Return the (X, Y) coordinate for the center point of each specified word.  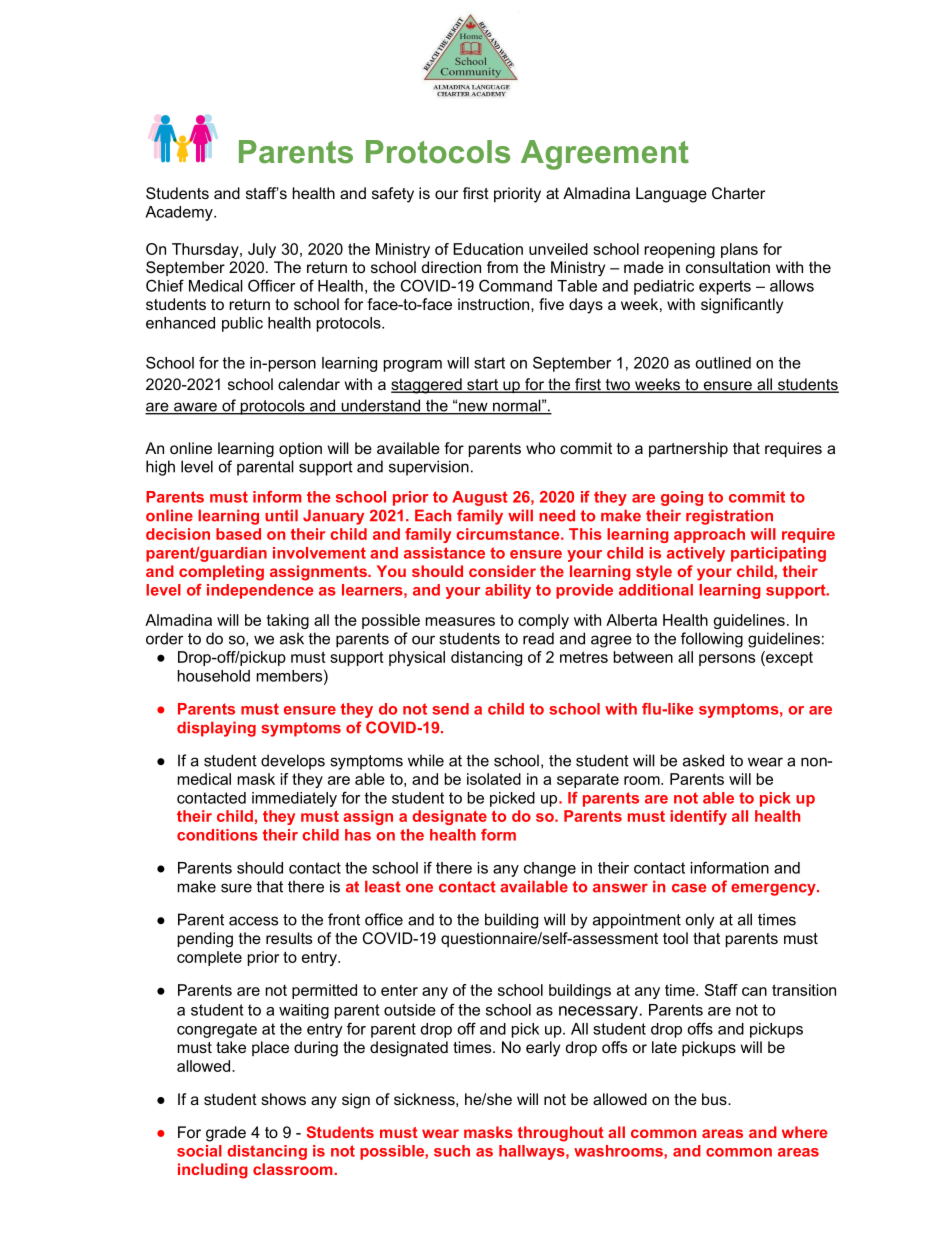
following (712, 640)
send (450, 709)
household (214, 676)
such (452, 1151)
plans (739, 250)
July (262, 250)
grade (226, 1134)
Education (488, 249)
